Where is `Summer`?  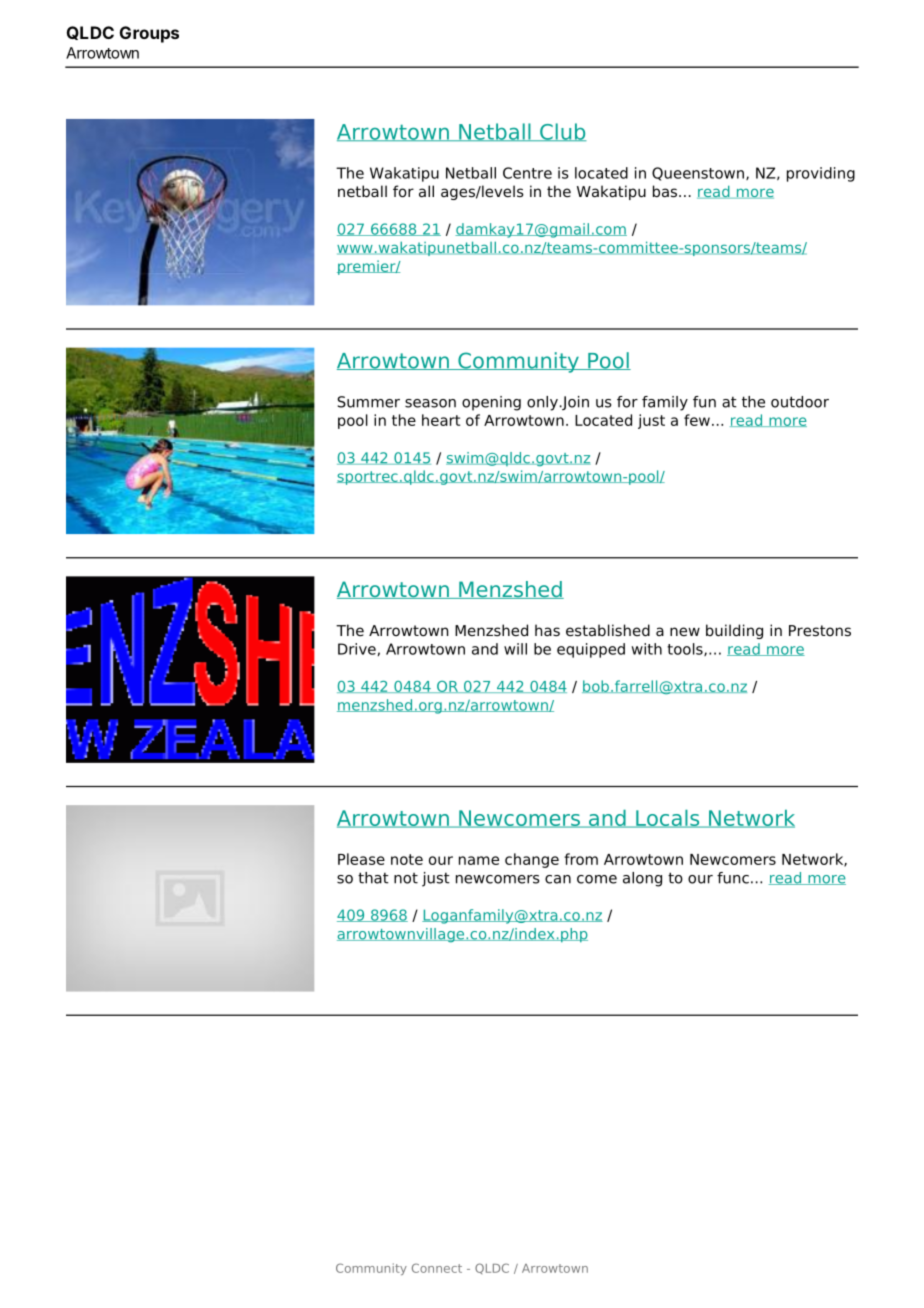
Summer is located at coordinates (368, 402).
